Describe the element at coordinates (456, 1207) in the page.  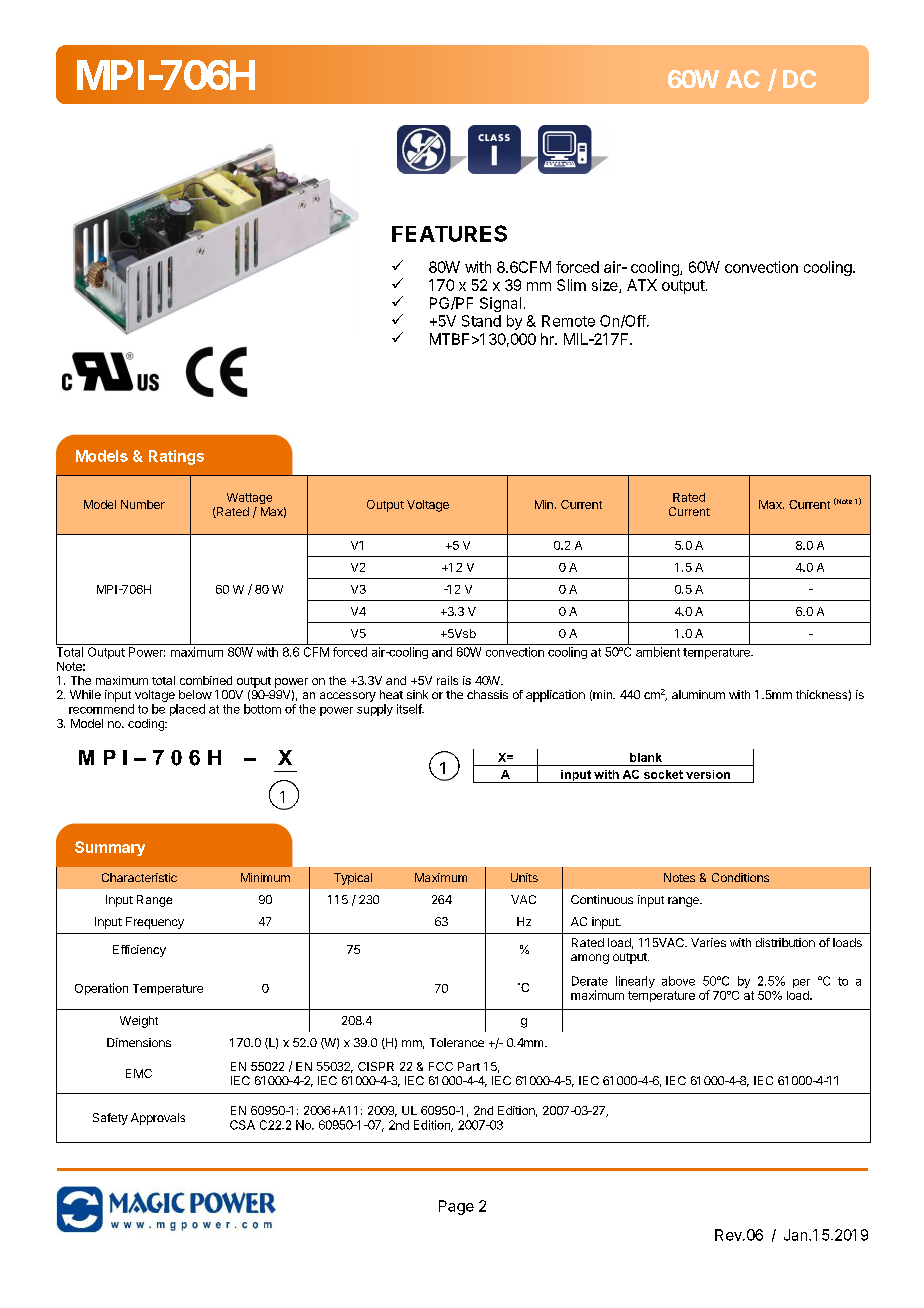
I see `Page` at that location.
